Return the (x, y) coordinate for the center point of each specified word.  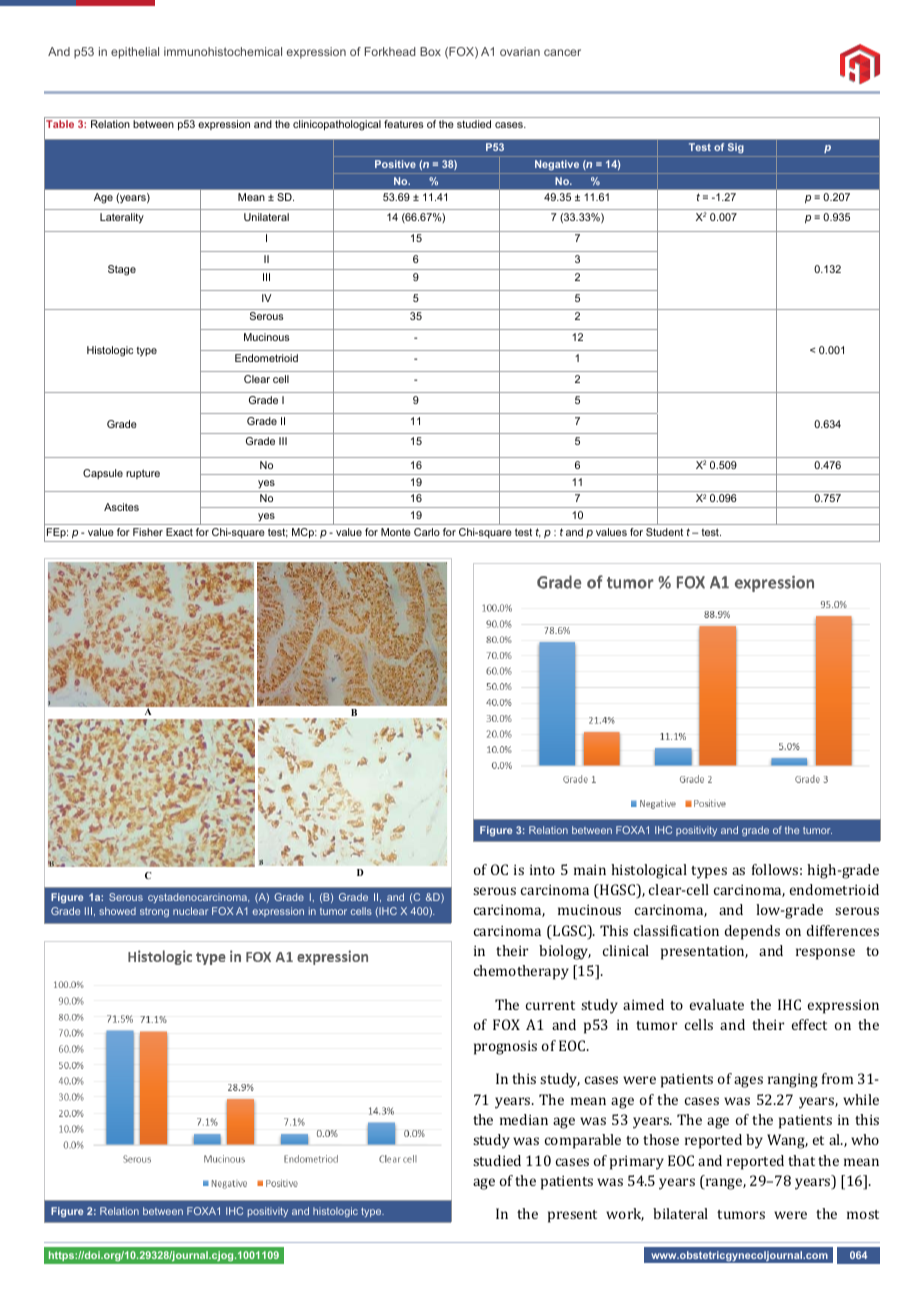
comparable (583, 1141)
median (524, 1119)
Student (664, 532)
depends (752, 932)
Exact (179, 532)
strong (154, 912)
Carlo (427, 532)
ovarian (520, 51)
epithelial (135, 53)
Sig (735, 148)
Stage (122, 270)
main (590, 869)
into (542, 869)
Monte (396, 532)
